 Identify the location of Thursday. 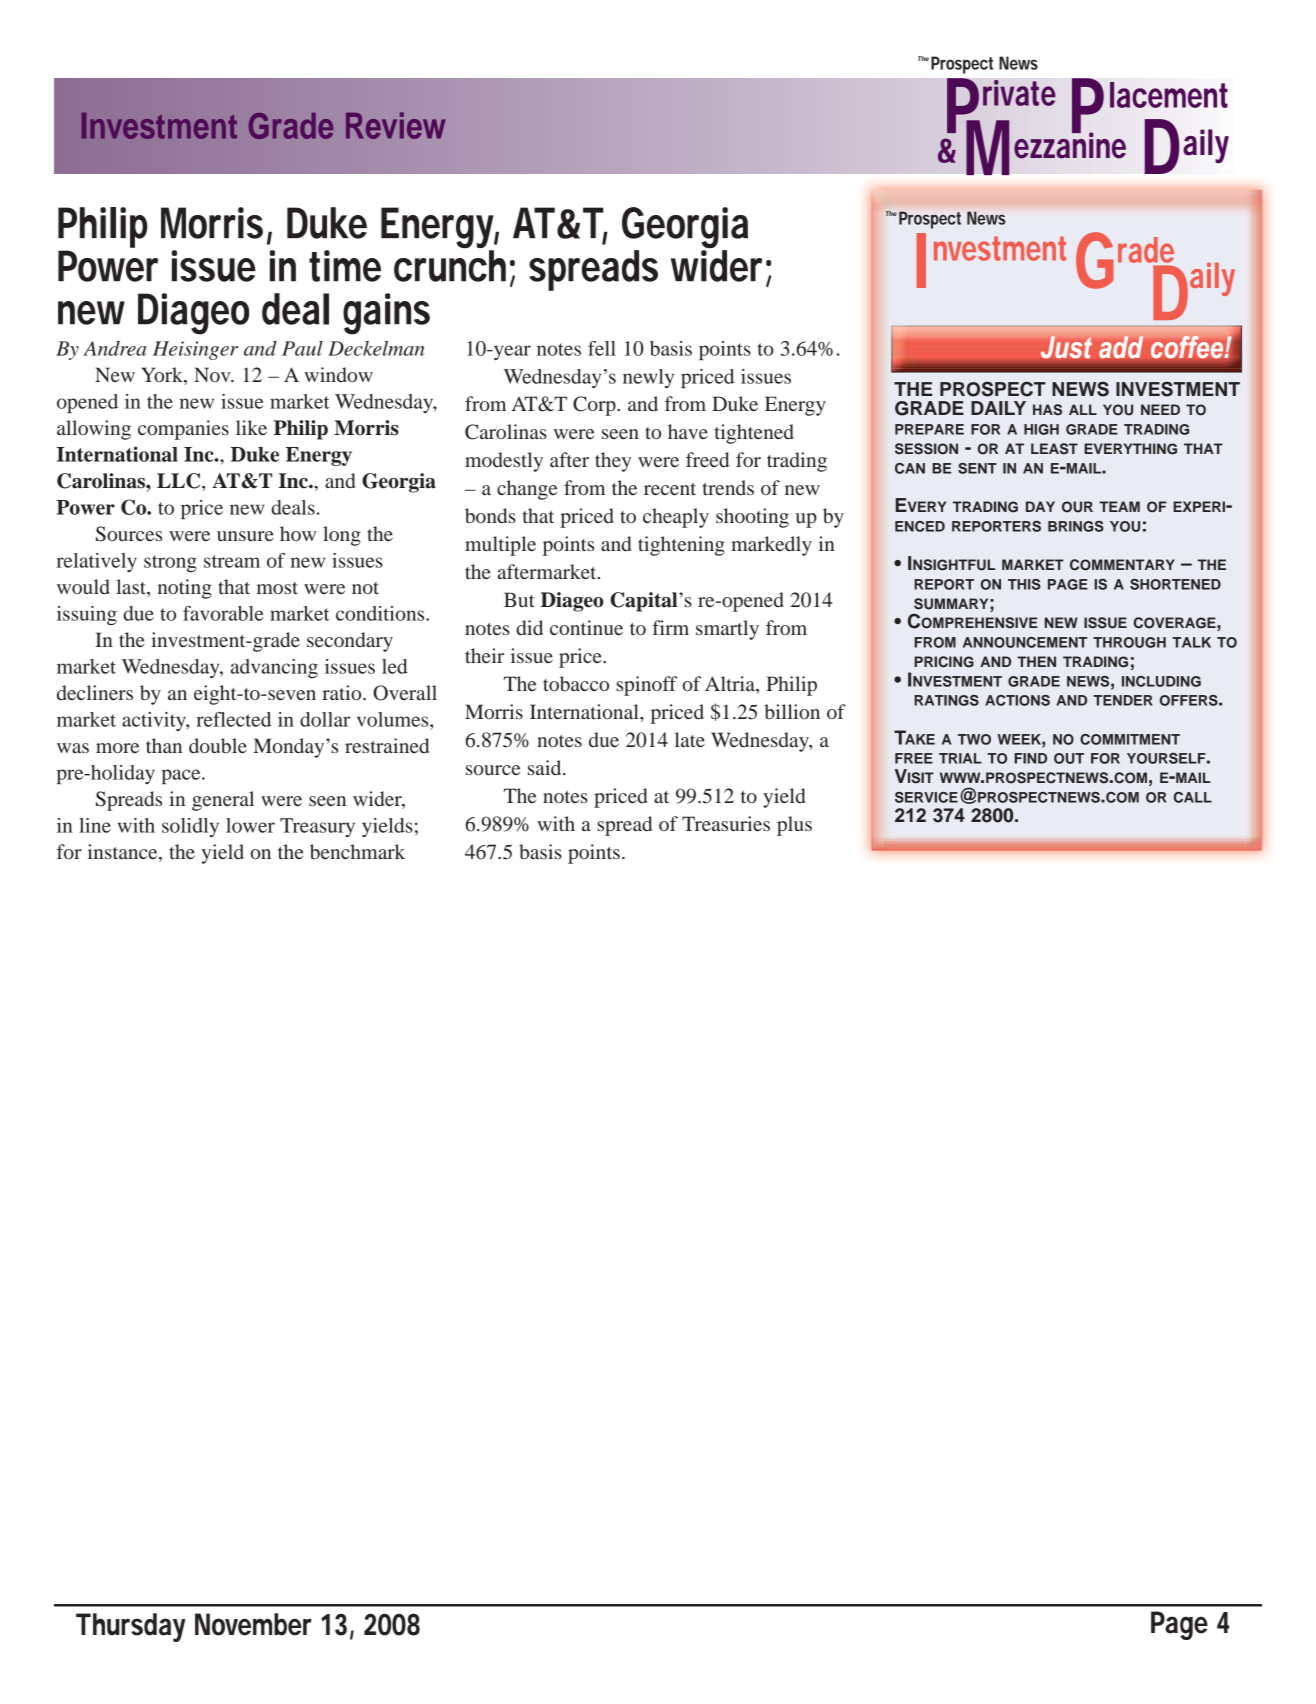
(131, 1627).
